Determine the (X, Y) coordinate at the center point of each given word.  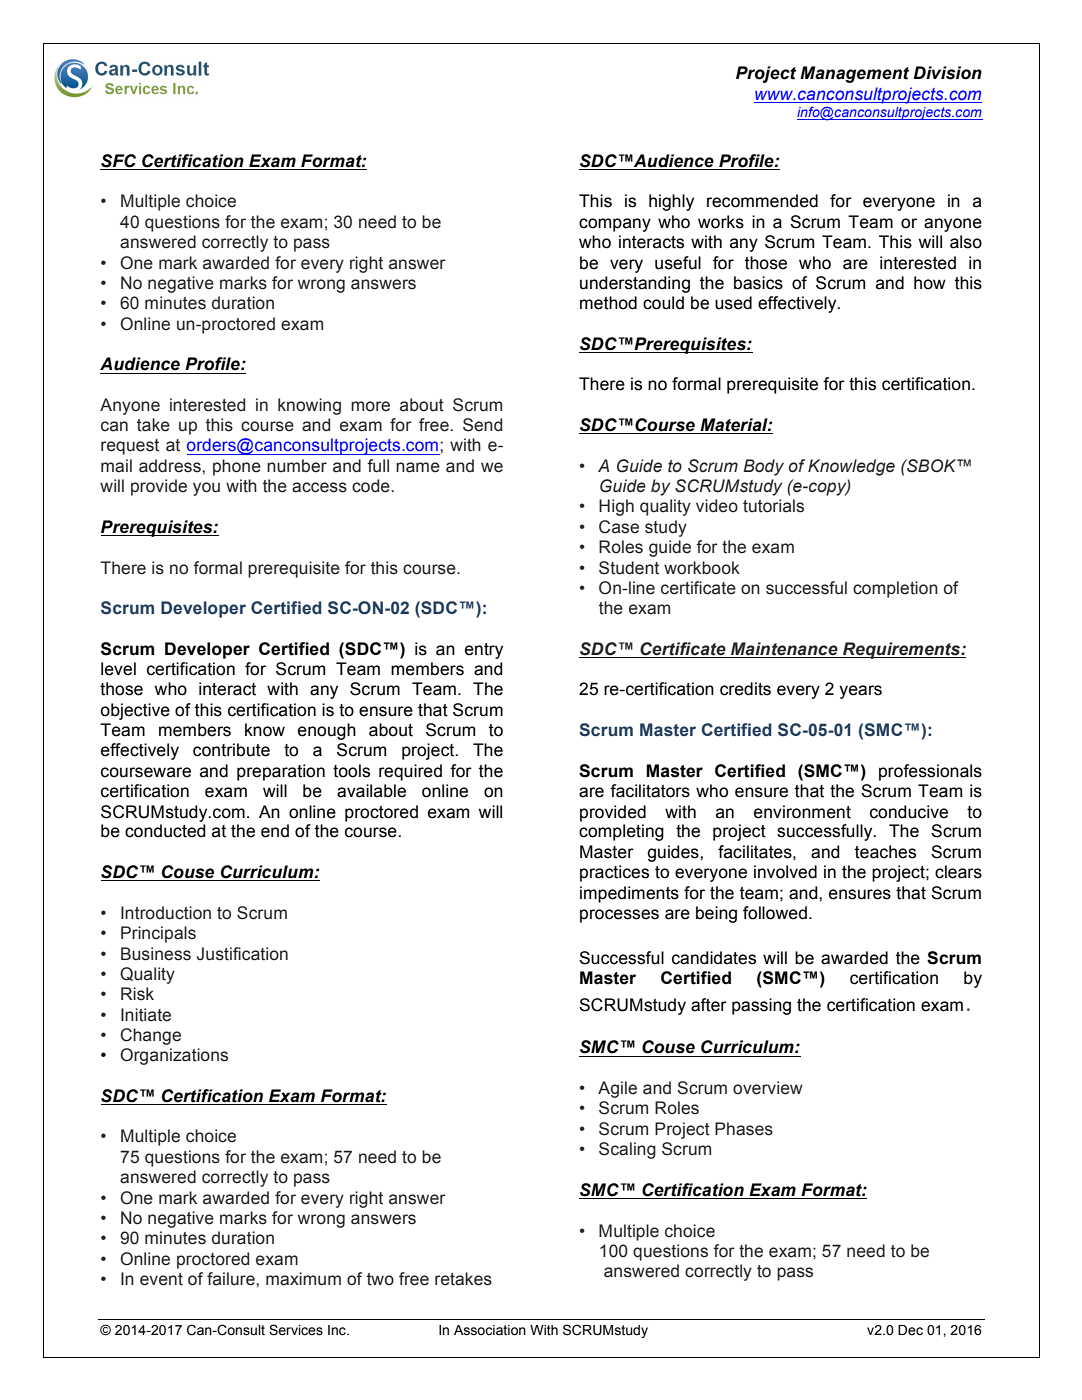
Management (854, 74)
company (615, 225)
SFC (118, 161)
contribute (231, 750)
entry (484, 651)
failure (232, 1279)
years (860, 692)
